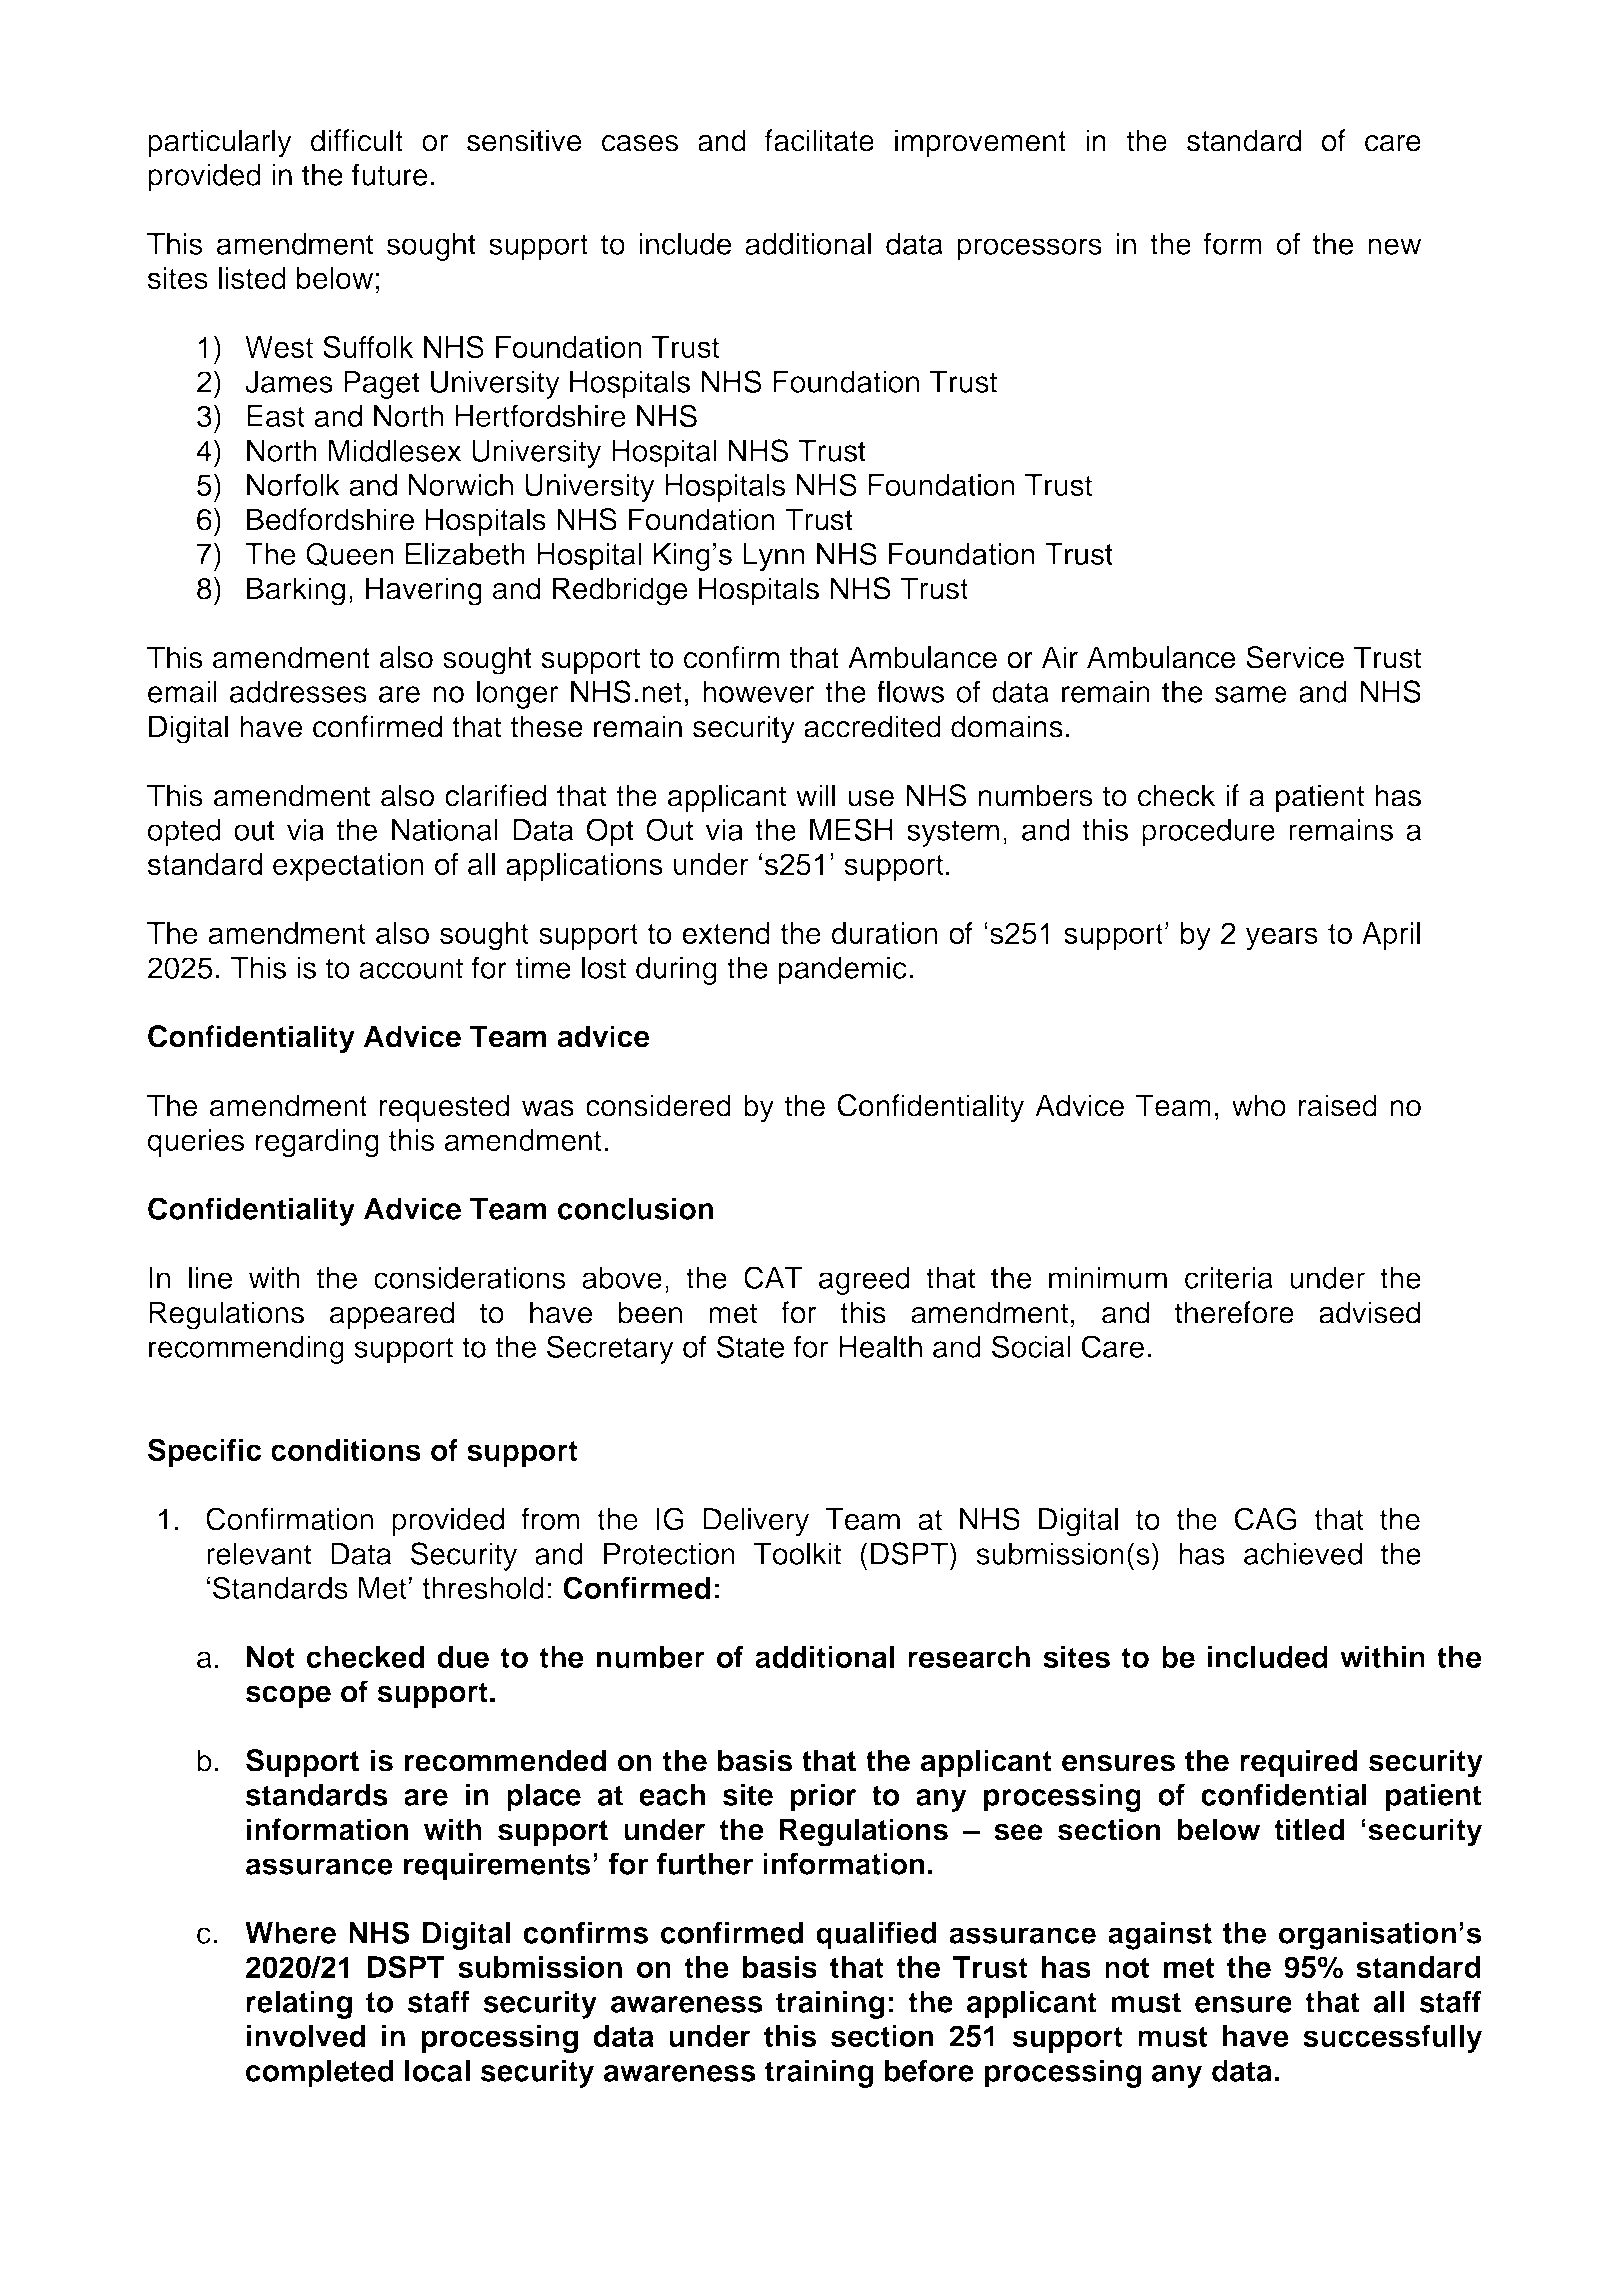  What do you see at coordinates (1208, 833) in the screenshot?
I see `procedure` at bounding box center [1208, 833].
